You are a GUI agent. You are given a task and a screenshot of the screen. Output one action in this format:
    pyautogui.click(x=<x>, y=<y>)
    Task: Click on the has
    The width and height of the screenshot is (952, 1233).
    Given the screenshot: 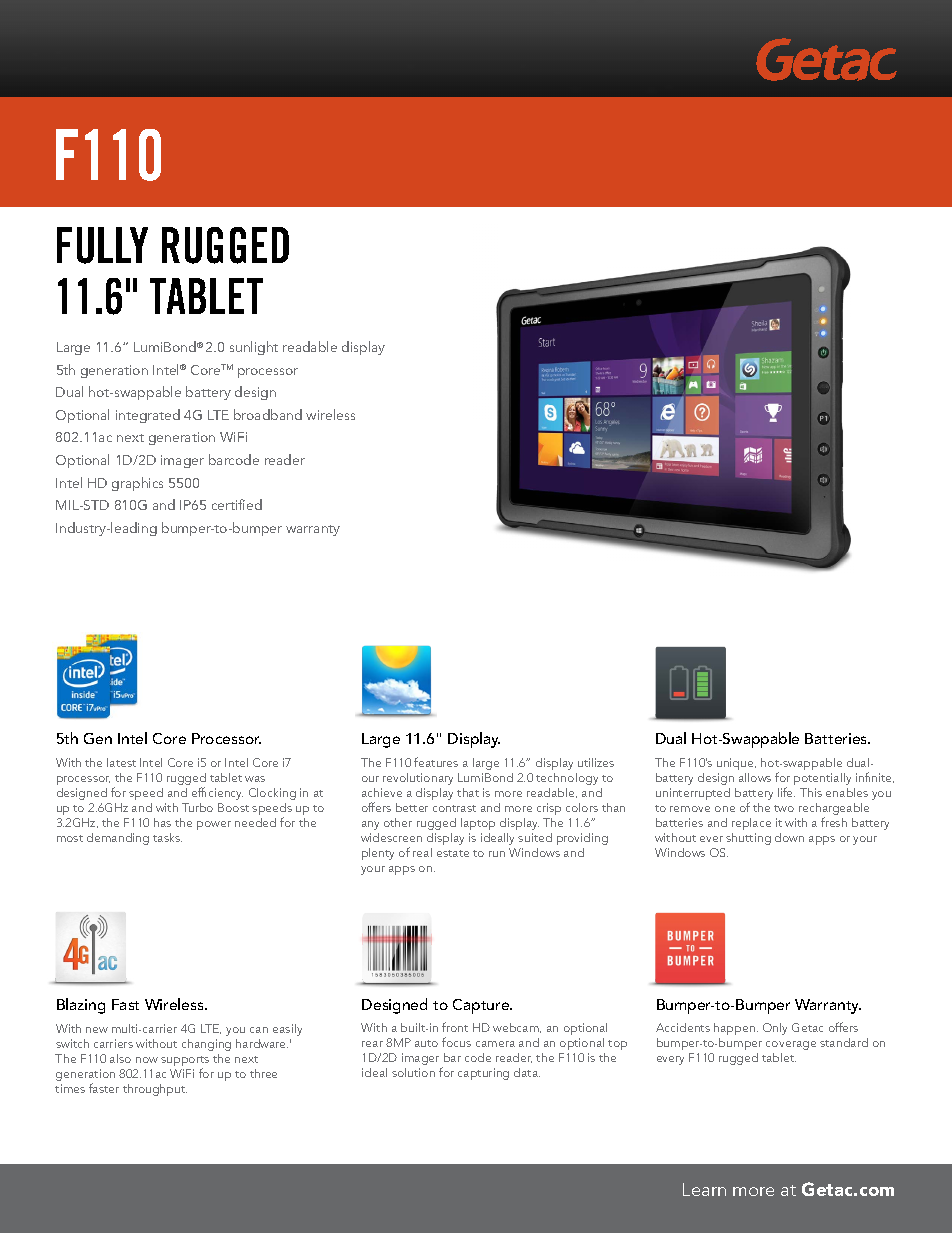 What is the action you would take?
    pyautogui.click(x=162, y=822)
